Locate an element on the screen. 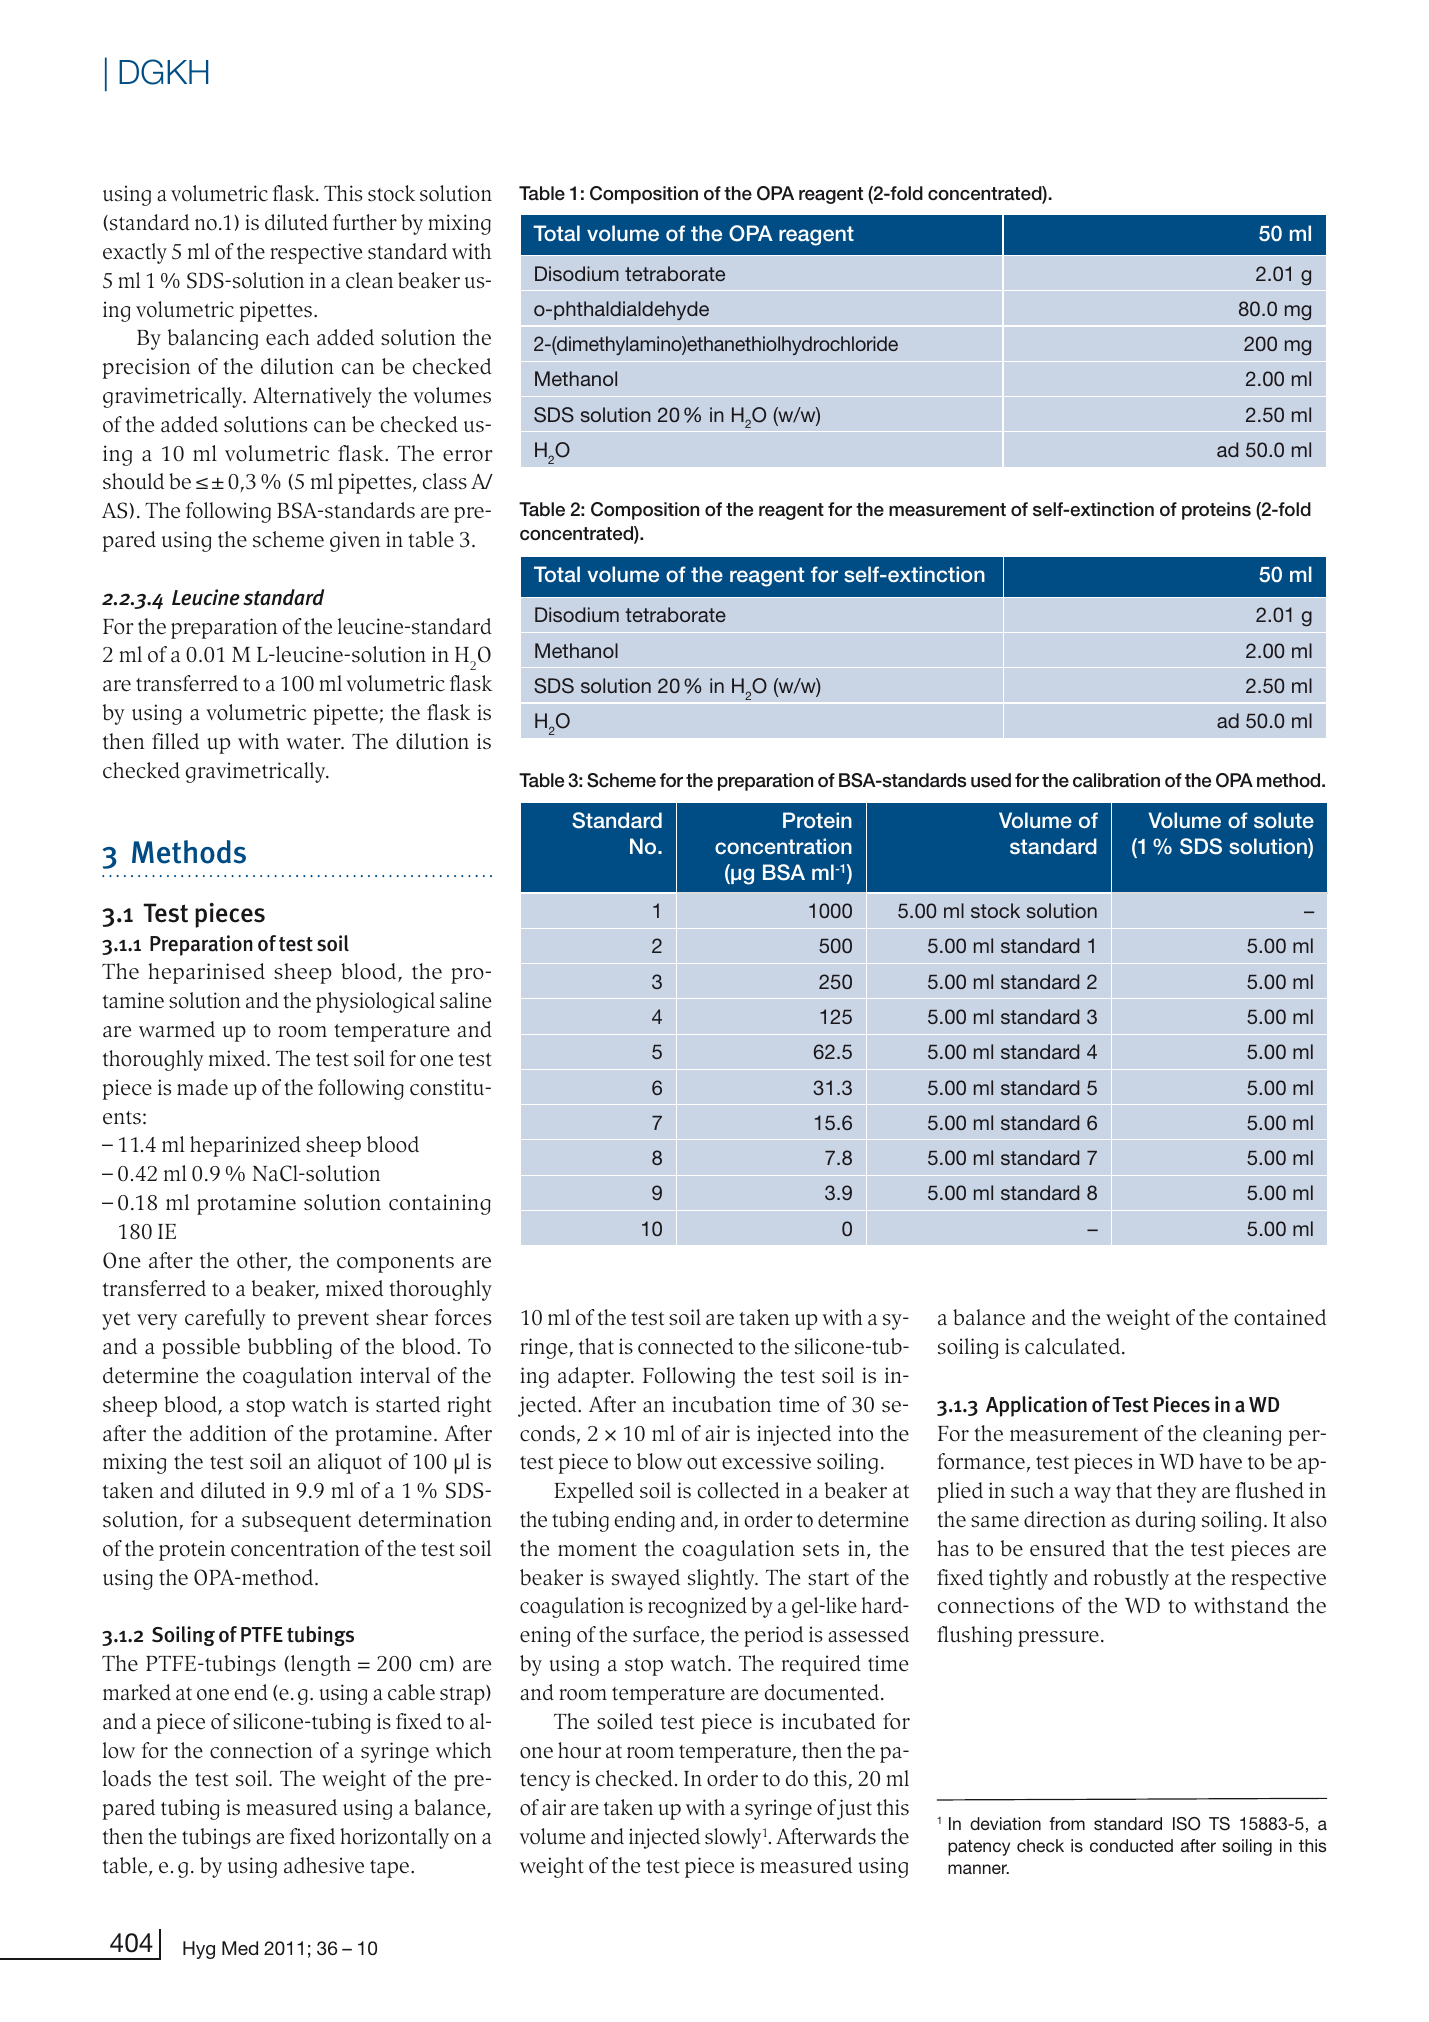 The height and width of the screenshot is (2022, 1429). used is located at coordinates (991, 780).
